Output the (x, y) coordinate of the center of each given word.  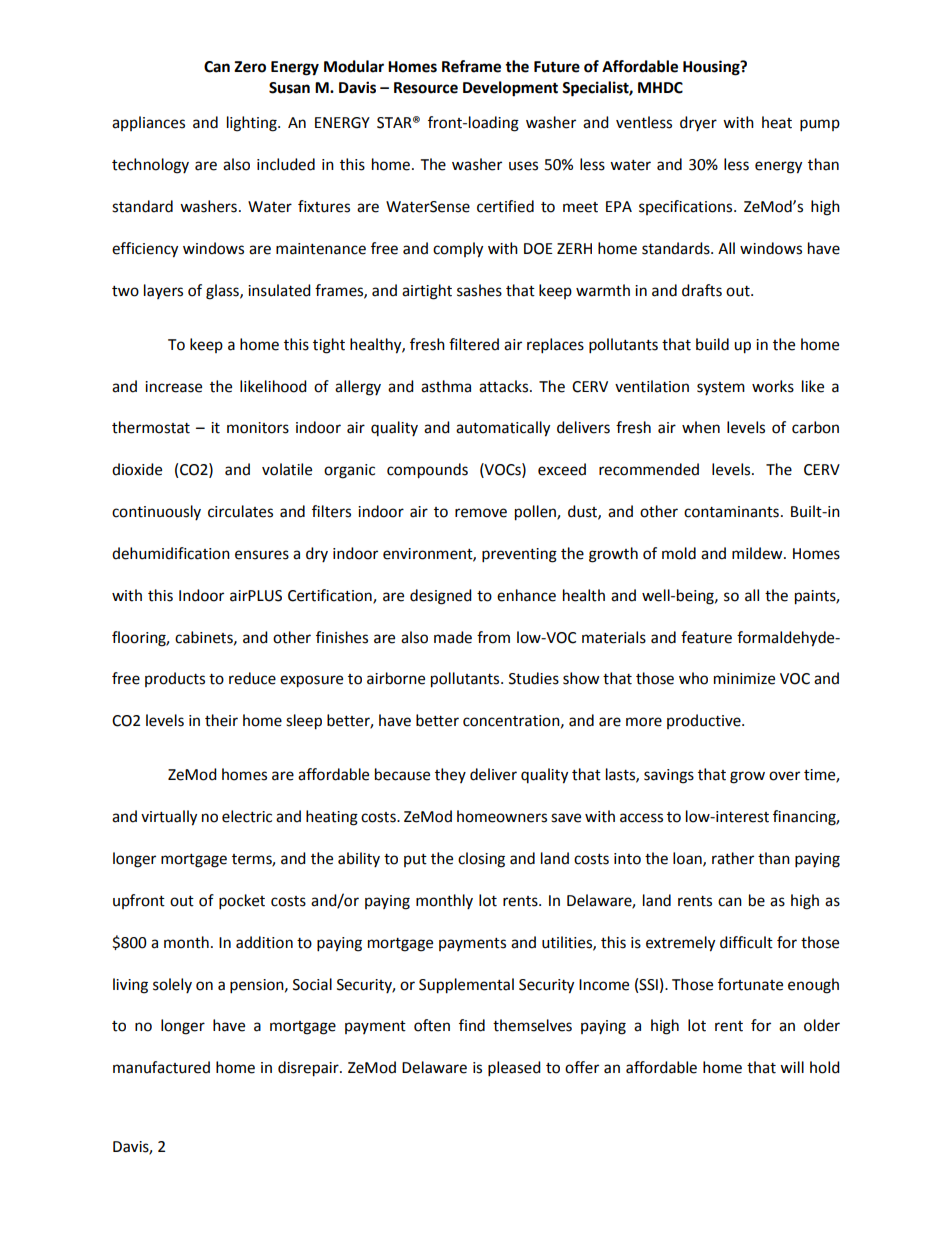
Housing (712, 68)
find (472, 1025)
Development (510, 89)
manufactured (161, 1067)
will (792, 1067)
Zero (250, 67)
